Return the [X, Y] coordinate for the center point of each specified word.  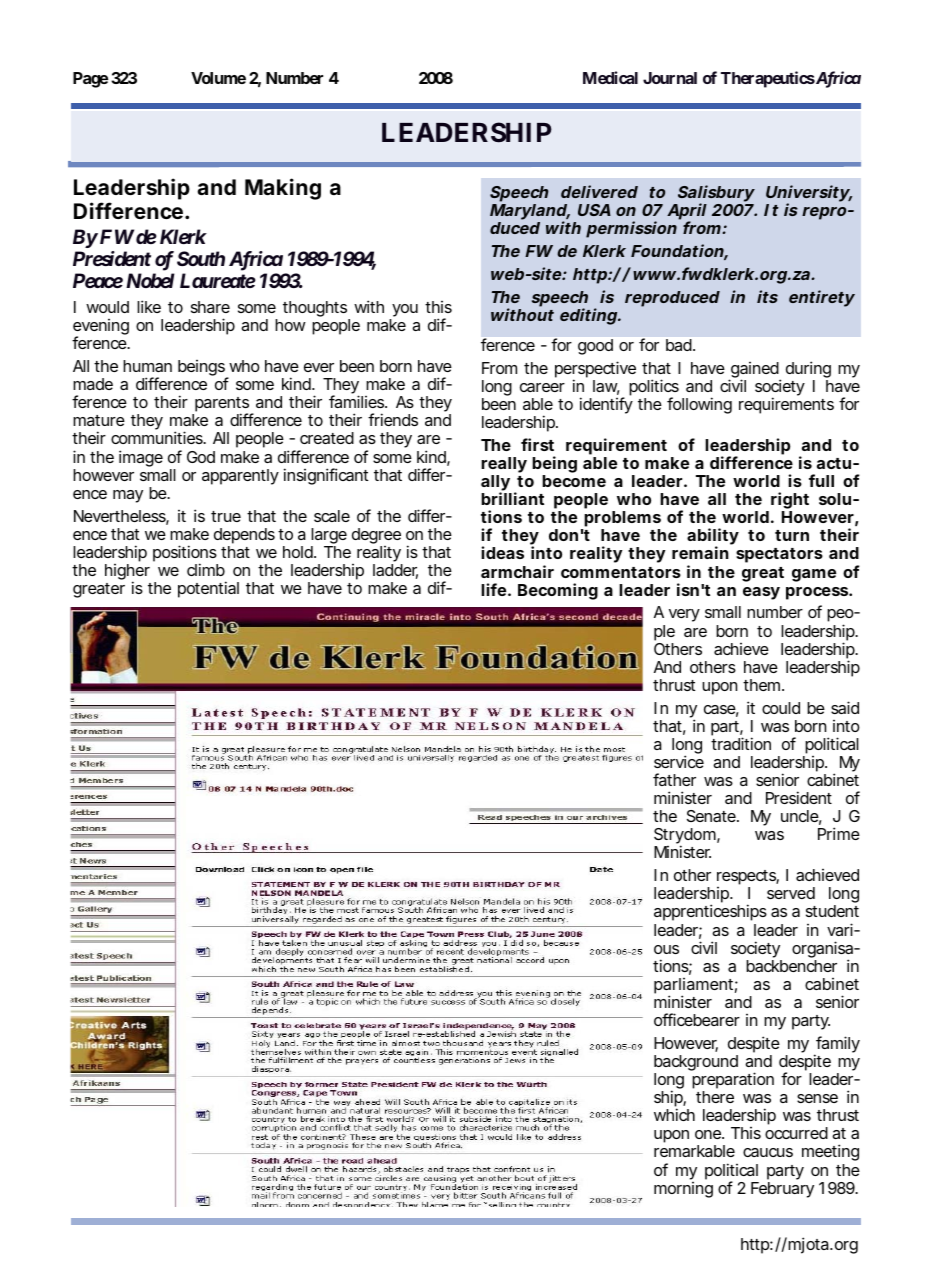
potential [208, 589]
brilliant [512, 498]
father [674, 779]
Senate [712, 816]
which [674, 1114]
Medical [610, 77]
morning [683, 1190]
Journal [670, 78]
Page [90, 80]
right [790, 502]
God [201, 457]
